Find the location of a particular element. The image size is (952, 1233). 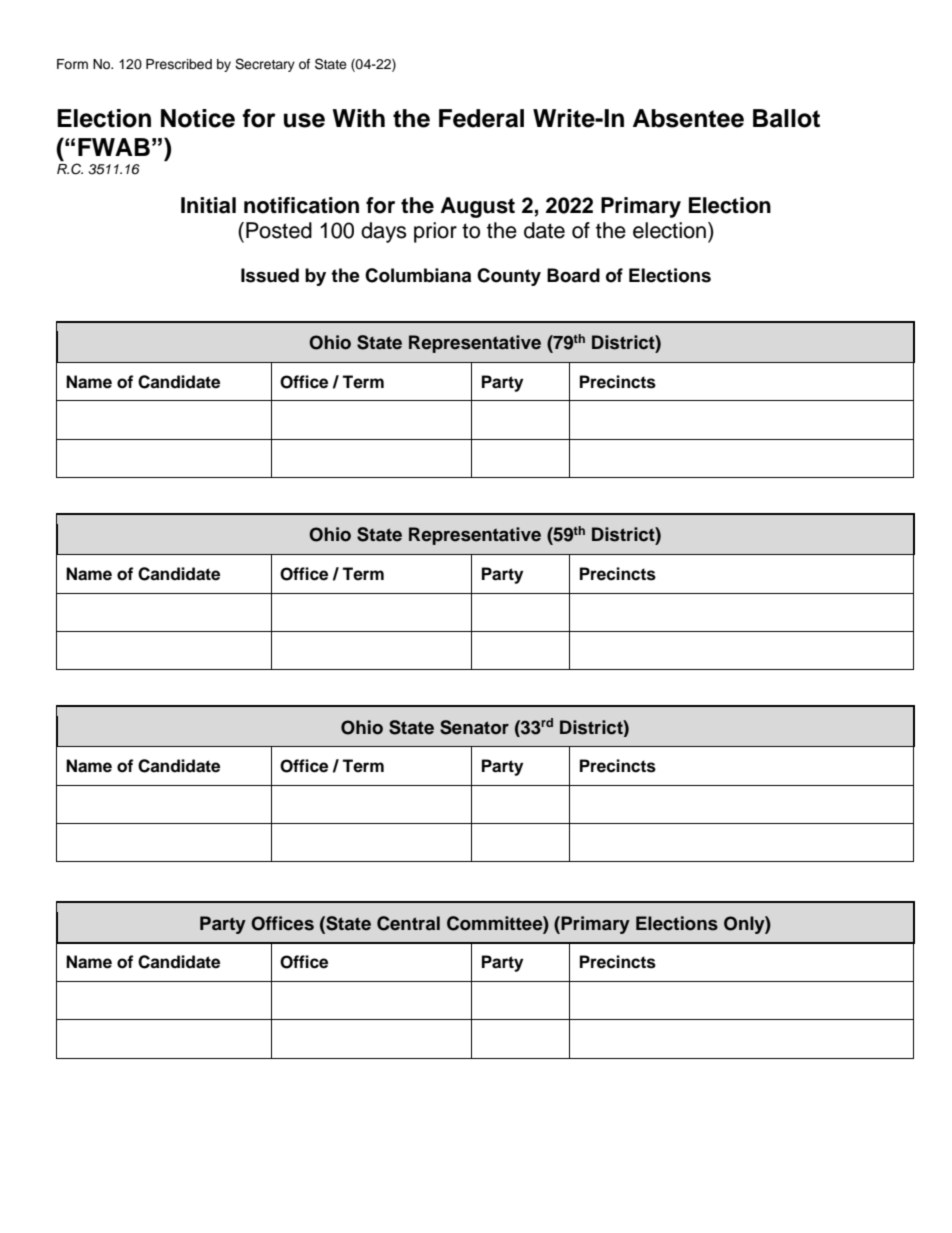

Central is located at coordinates (408, 923).
